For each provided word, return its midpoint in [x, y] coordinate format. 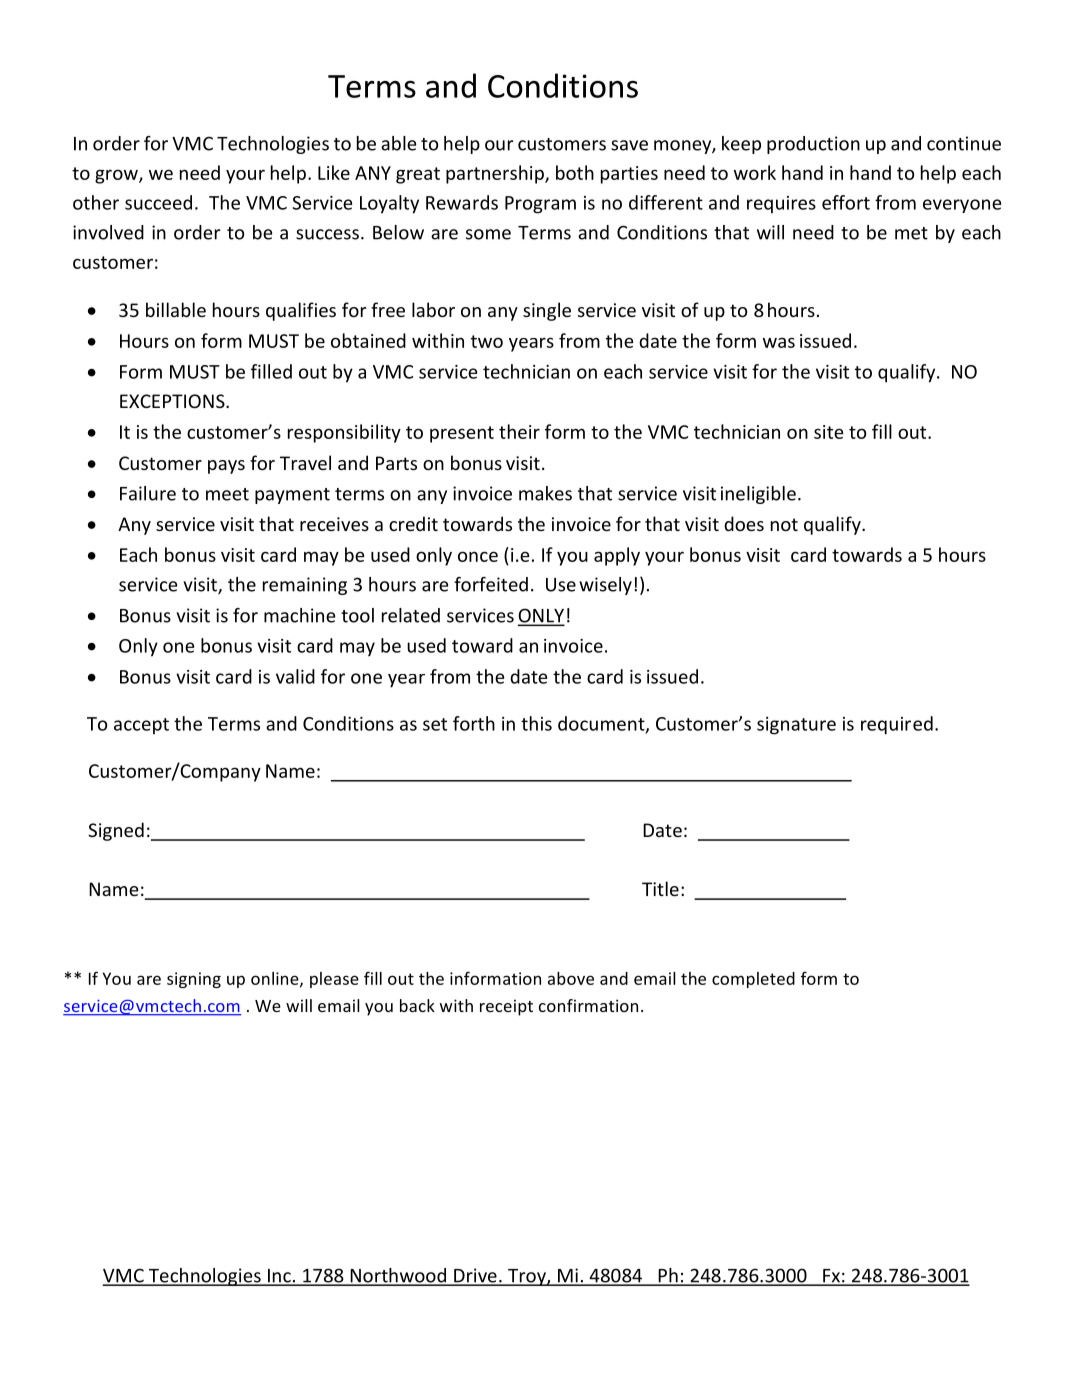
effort [846, 202]
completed [753, 980]
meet [227, 494]
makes [545, 493]
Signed [116, 831]
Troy [527, 1277]
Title [660, 888]
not [784, 524]
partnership [496, 174]
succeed [158, 202]
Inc [279, 1277]
